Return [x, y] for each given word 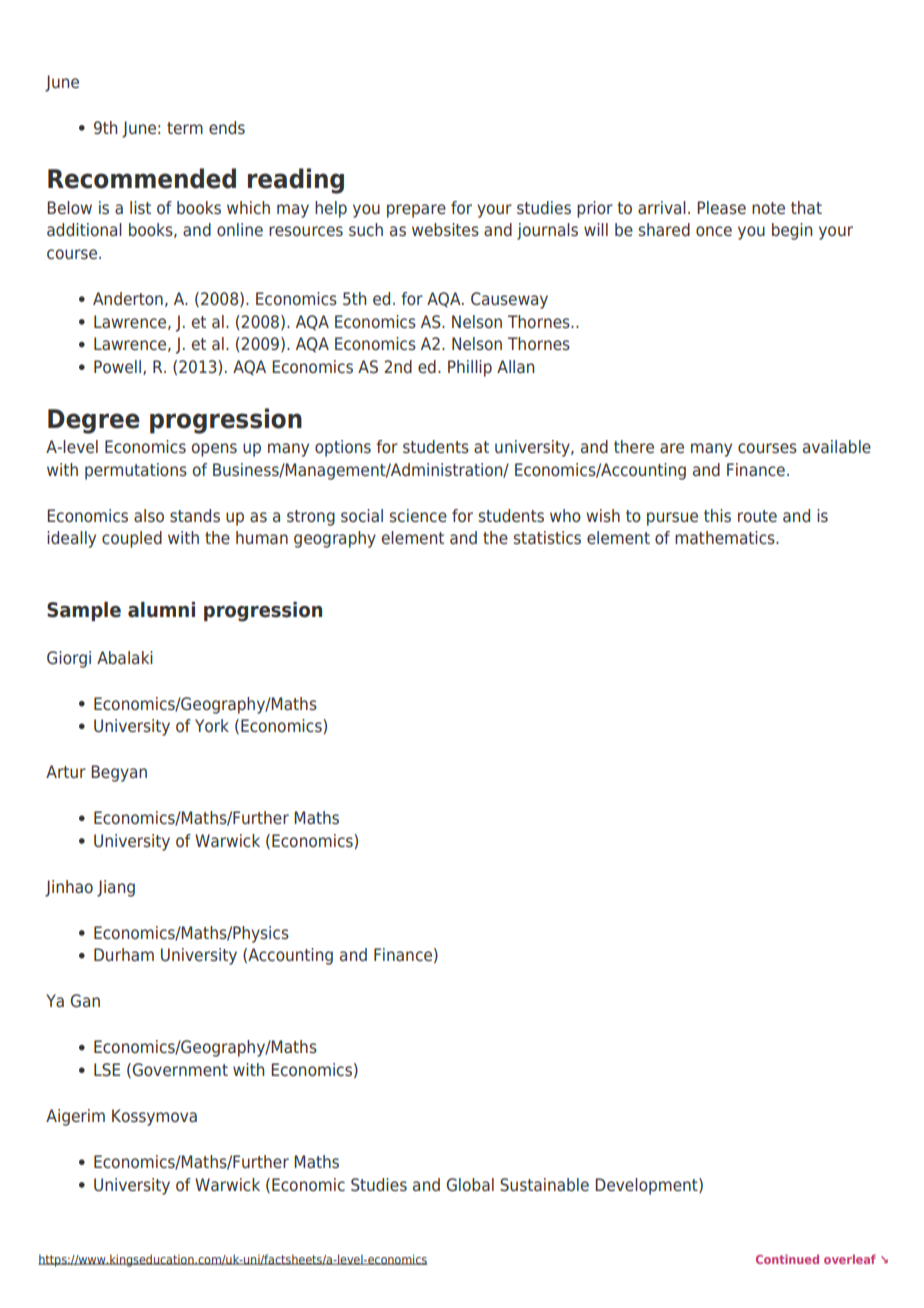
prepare [416, 211]
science [418, 515]
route [757, 516]
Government [179, 1070]
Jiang [116, 888]
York [212, 725]
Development [647, 1186]
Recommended [142, 178]
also [149, 515]
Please [721, 207]
